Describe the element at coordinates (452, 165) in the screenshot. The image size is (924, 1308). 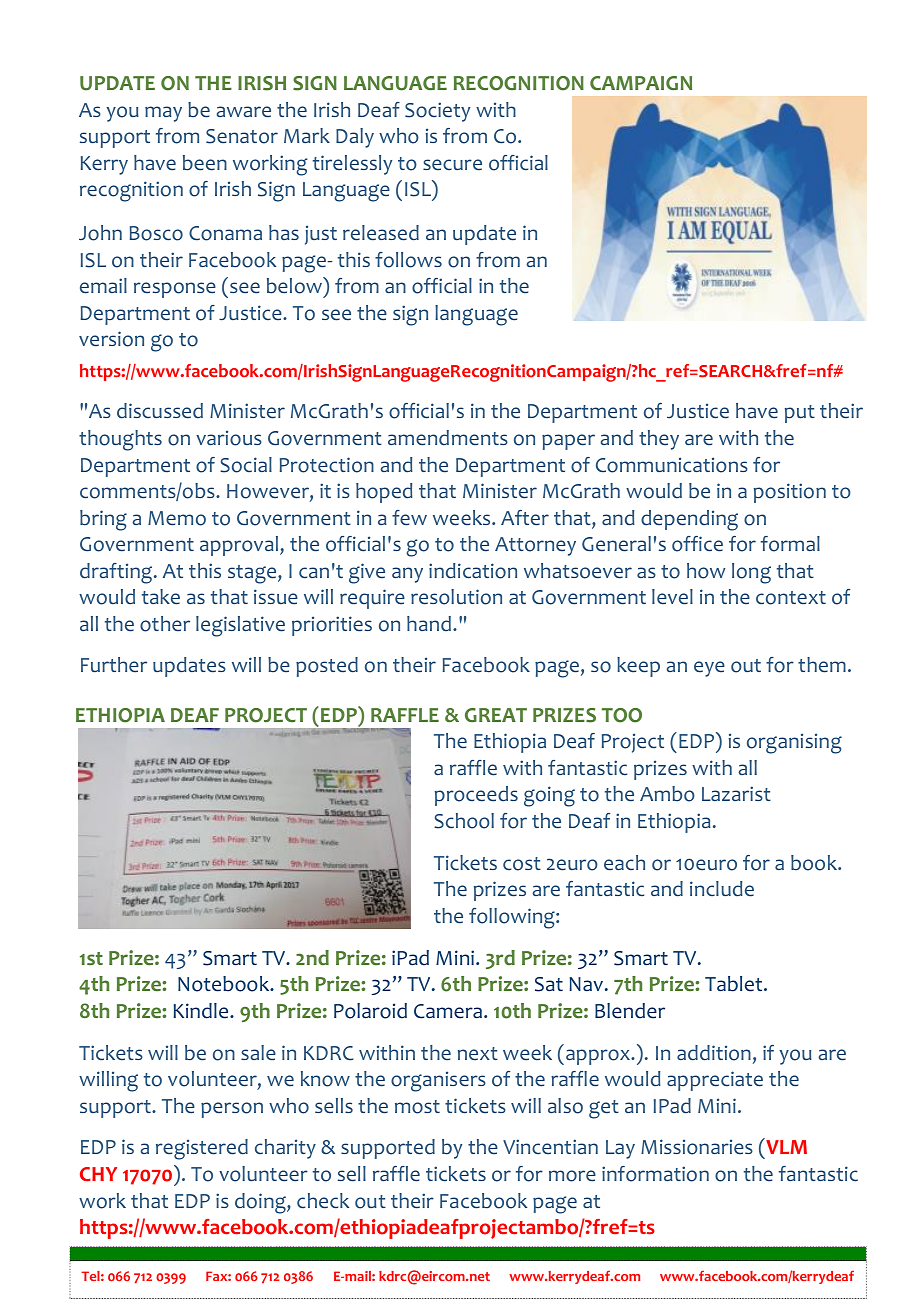
I see `secure` at that location.
